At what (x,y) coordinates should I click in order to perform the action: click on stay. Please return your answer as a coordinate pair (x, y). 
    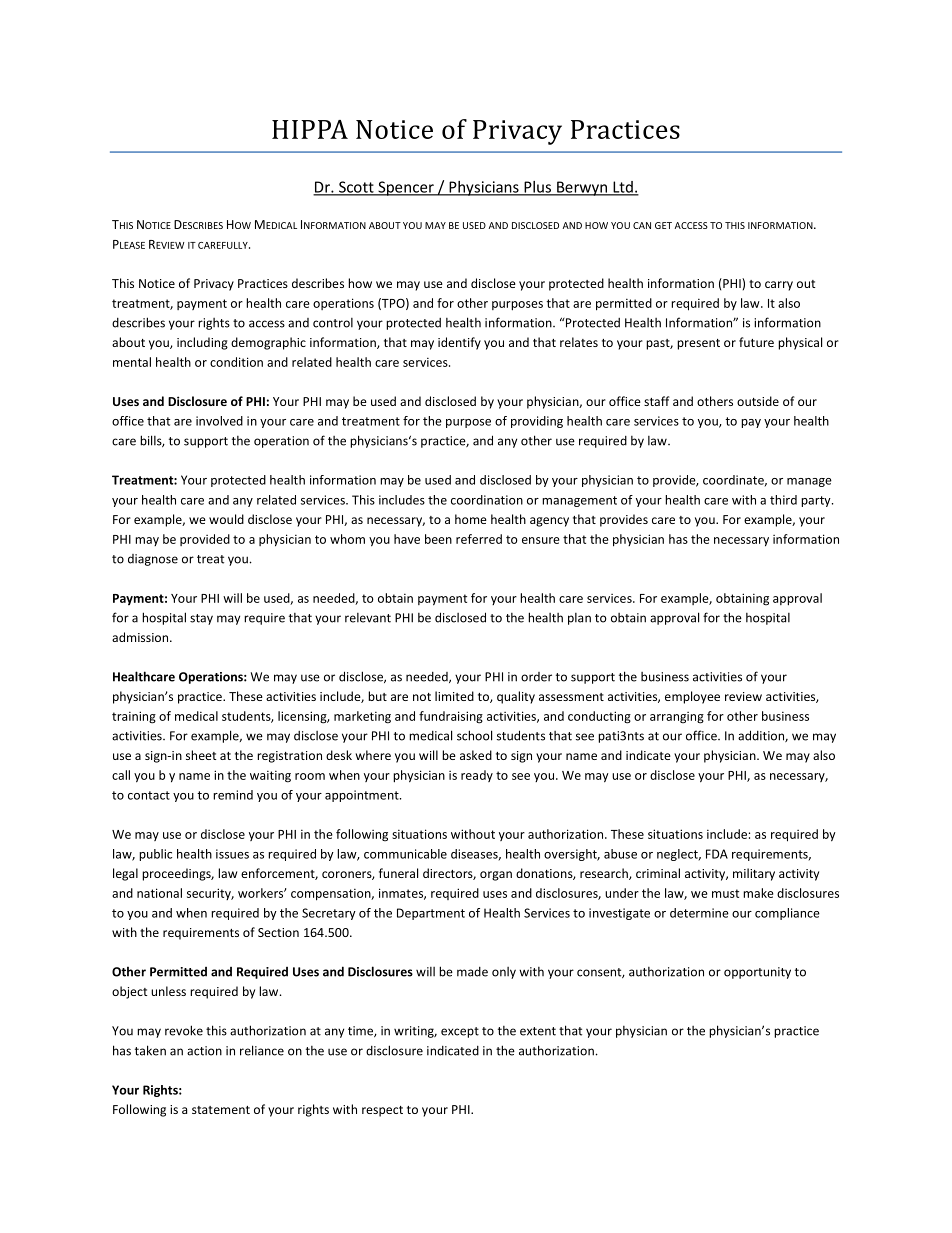
    Looking at the image, I should click on (201, 619).
